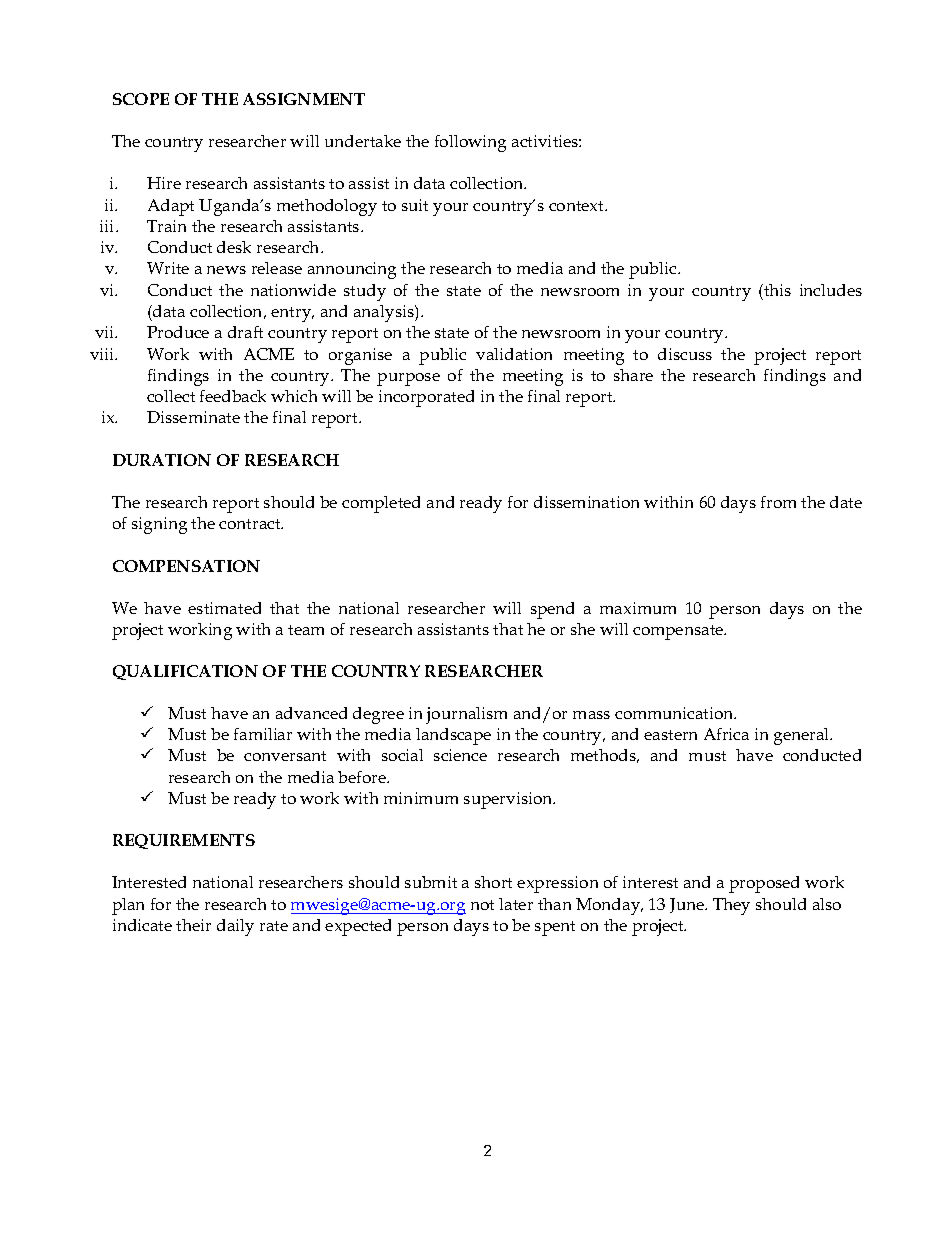 The image size is (952, 1233). What do you see at coordinates (470, 143) in the document?
I see `following` at bounding box center [470, 143].
